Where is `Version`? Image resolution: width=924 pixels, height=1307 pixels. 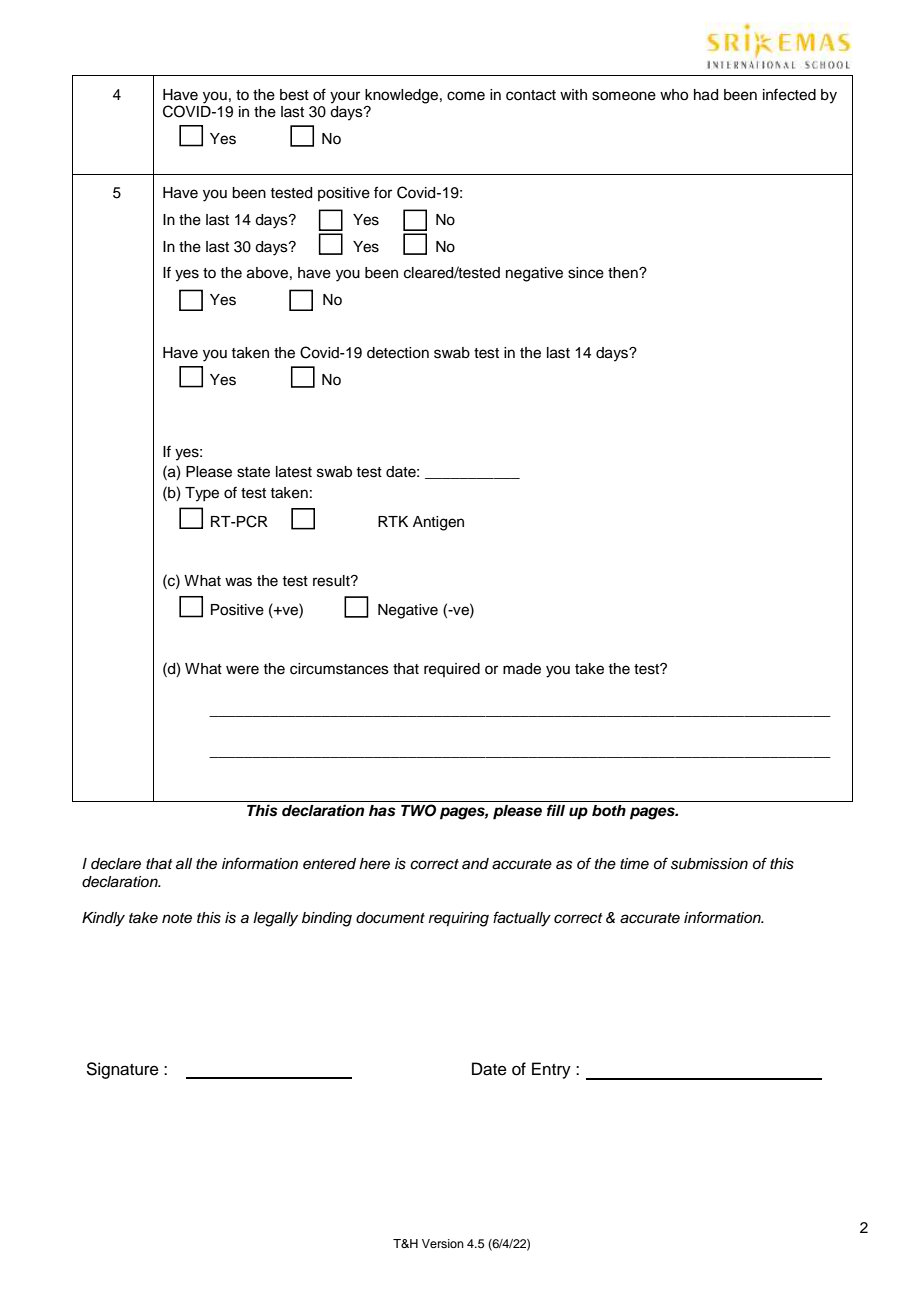
Version is located at coordinates (443, 1243).
